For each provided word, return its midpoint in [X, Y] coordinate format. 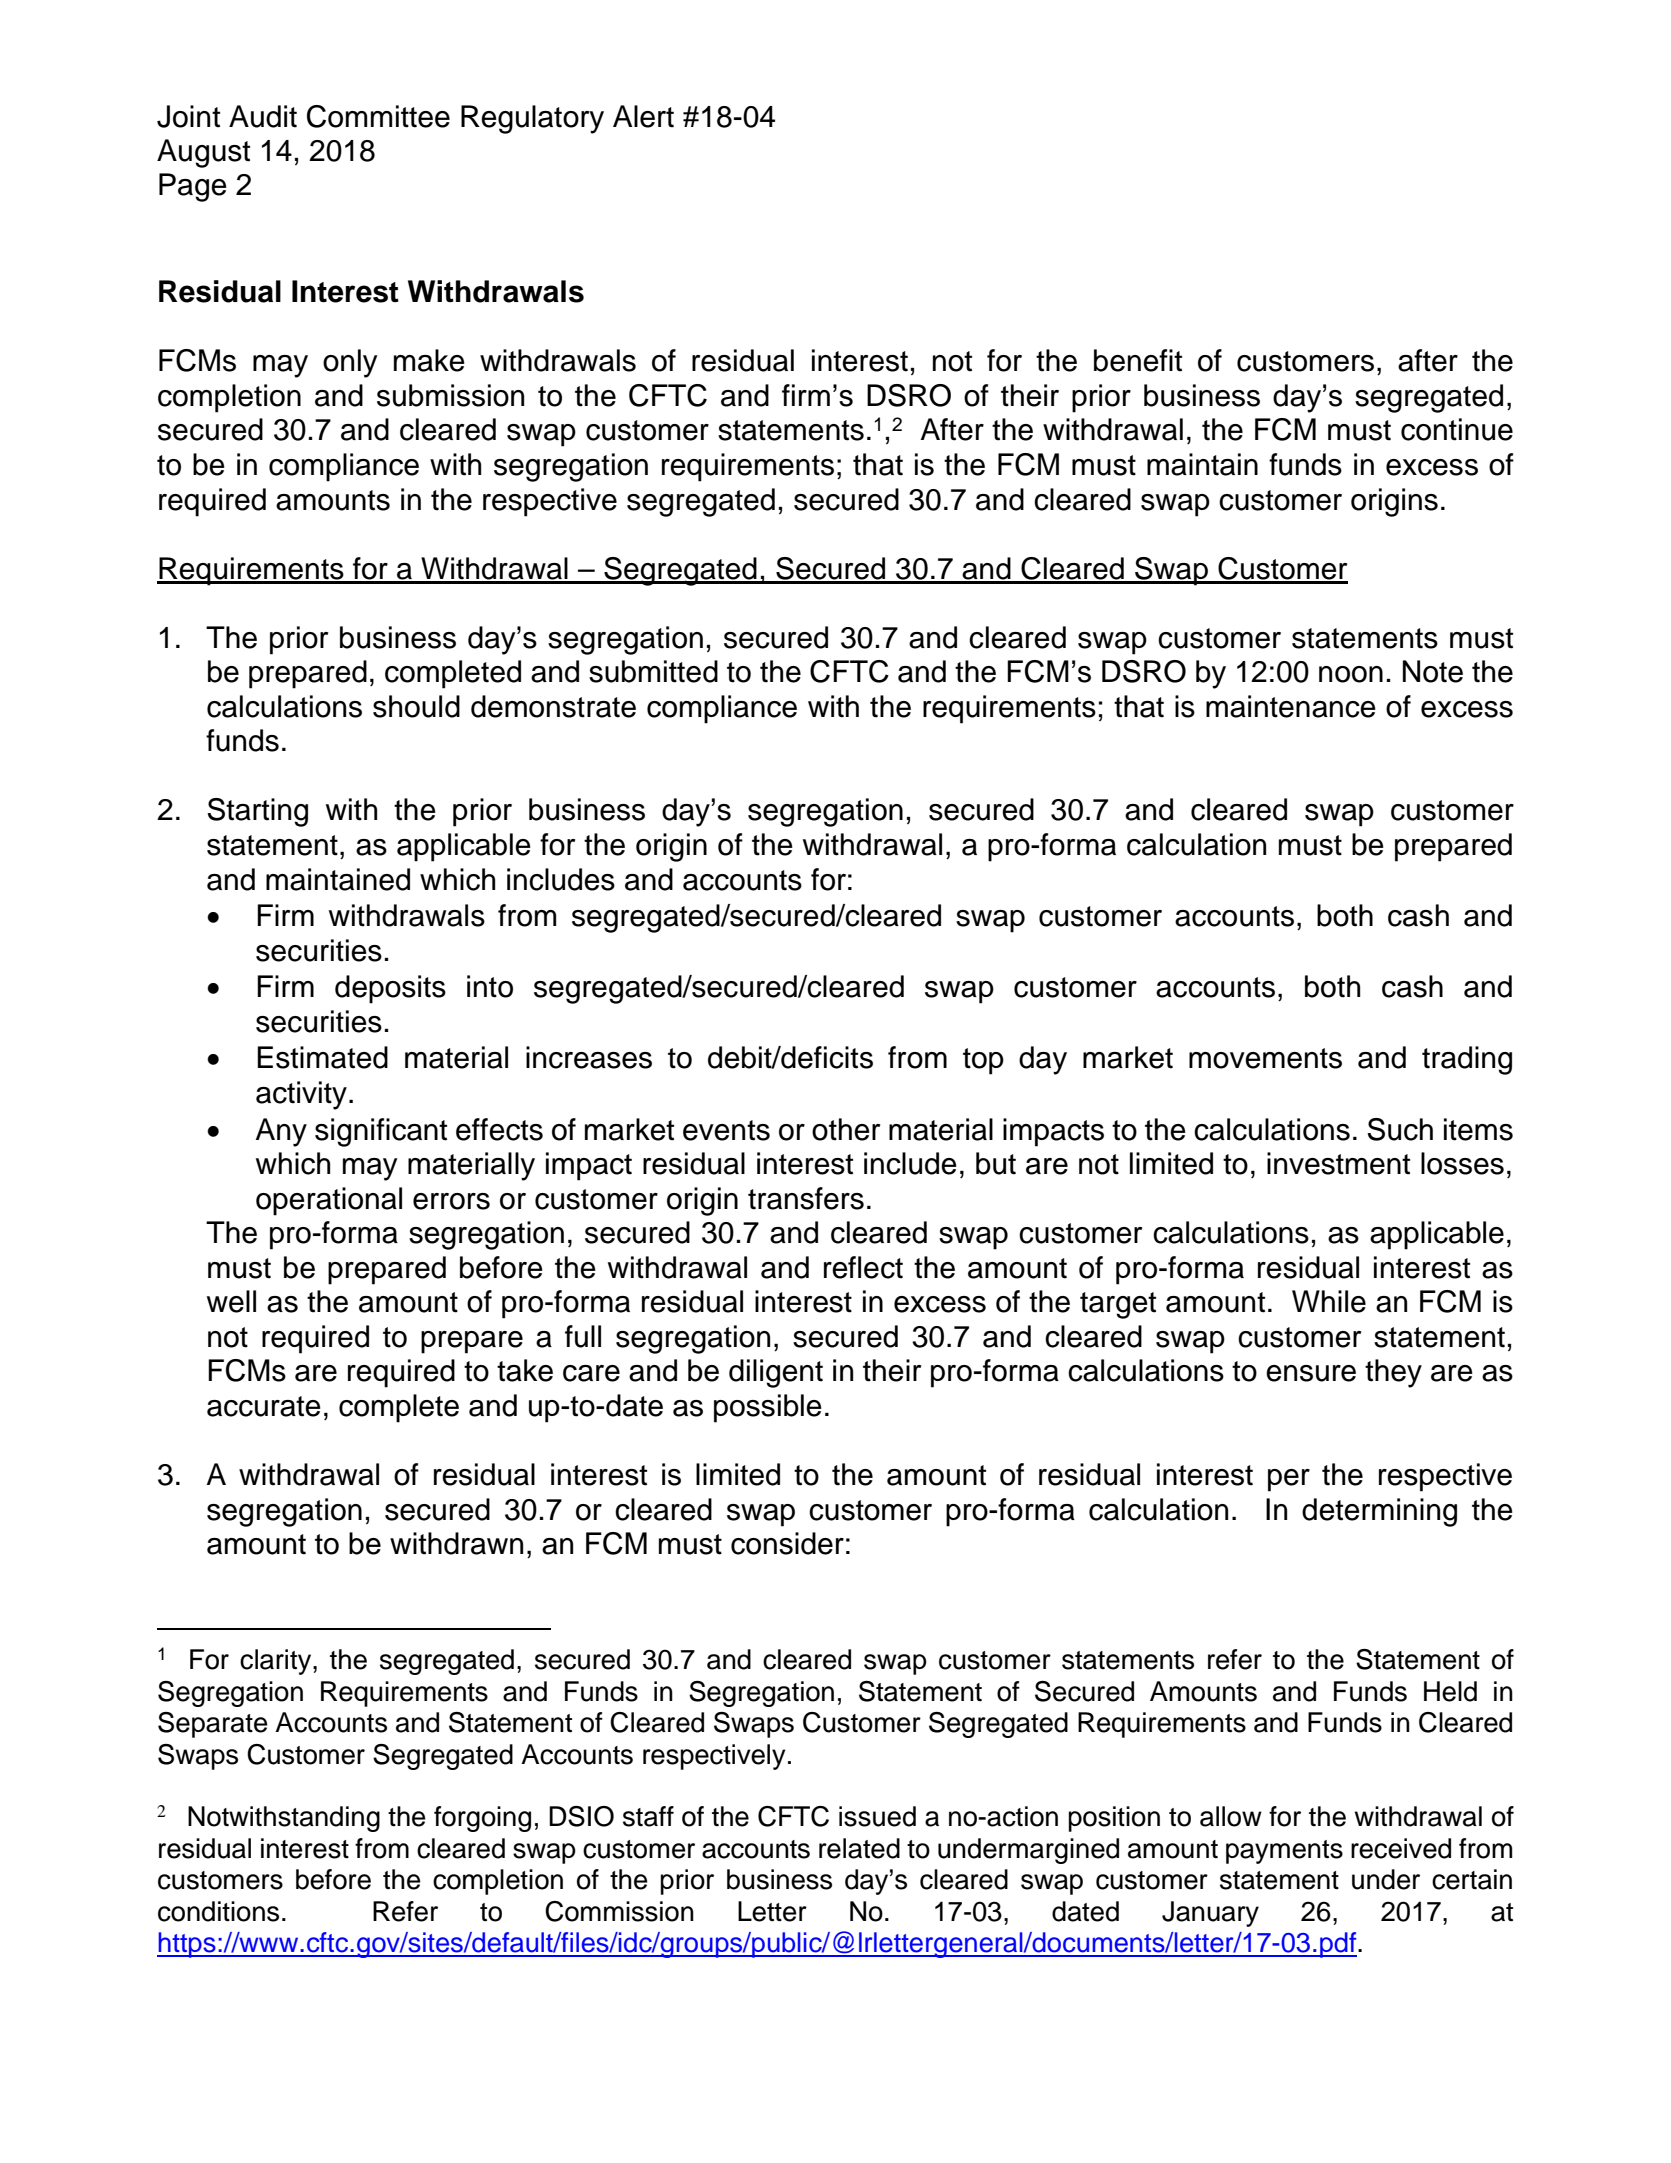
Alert [643, 116]
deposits [390, 989]
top [983, 1061]
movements [1265, 1058]
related [859, 1848]
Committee [378, 116]
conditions [218, 1911]
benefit [1138, 360]
